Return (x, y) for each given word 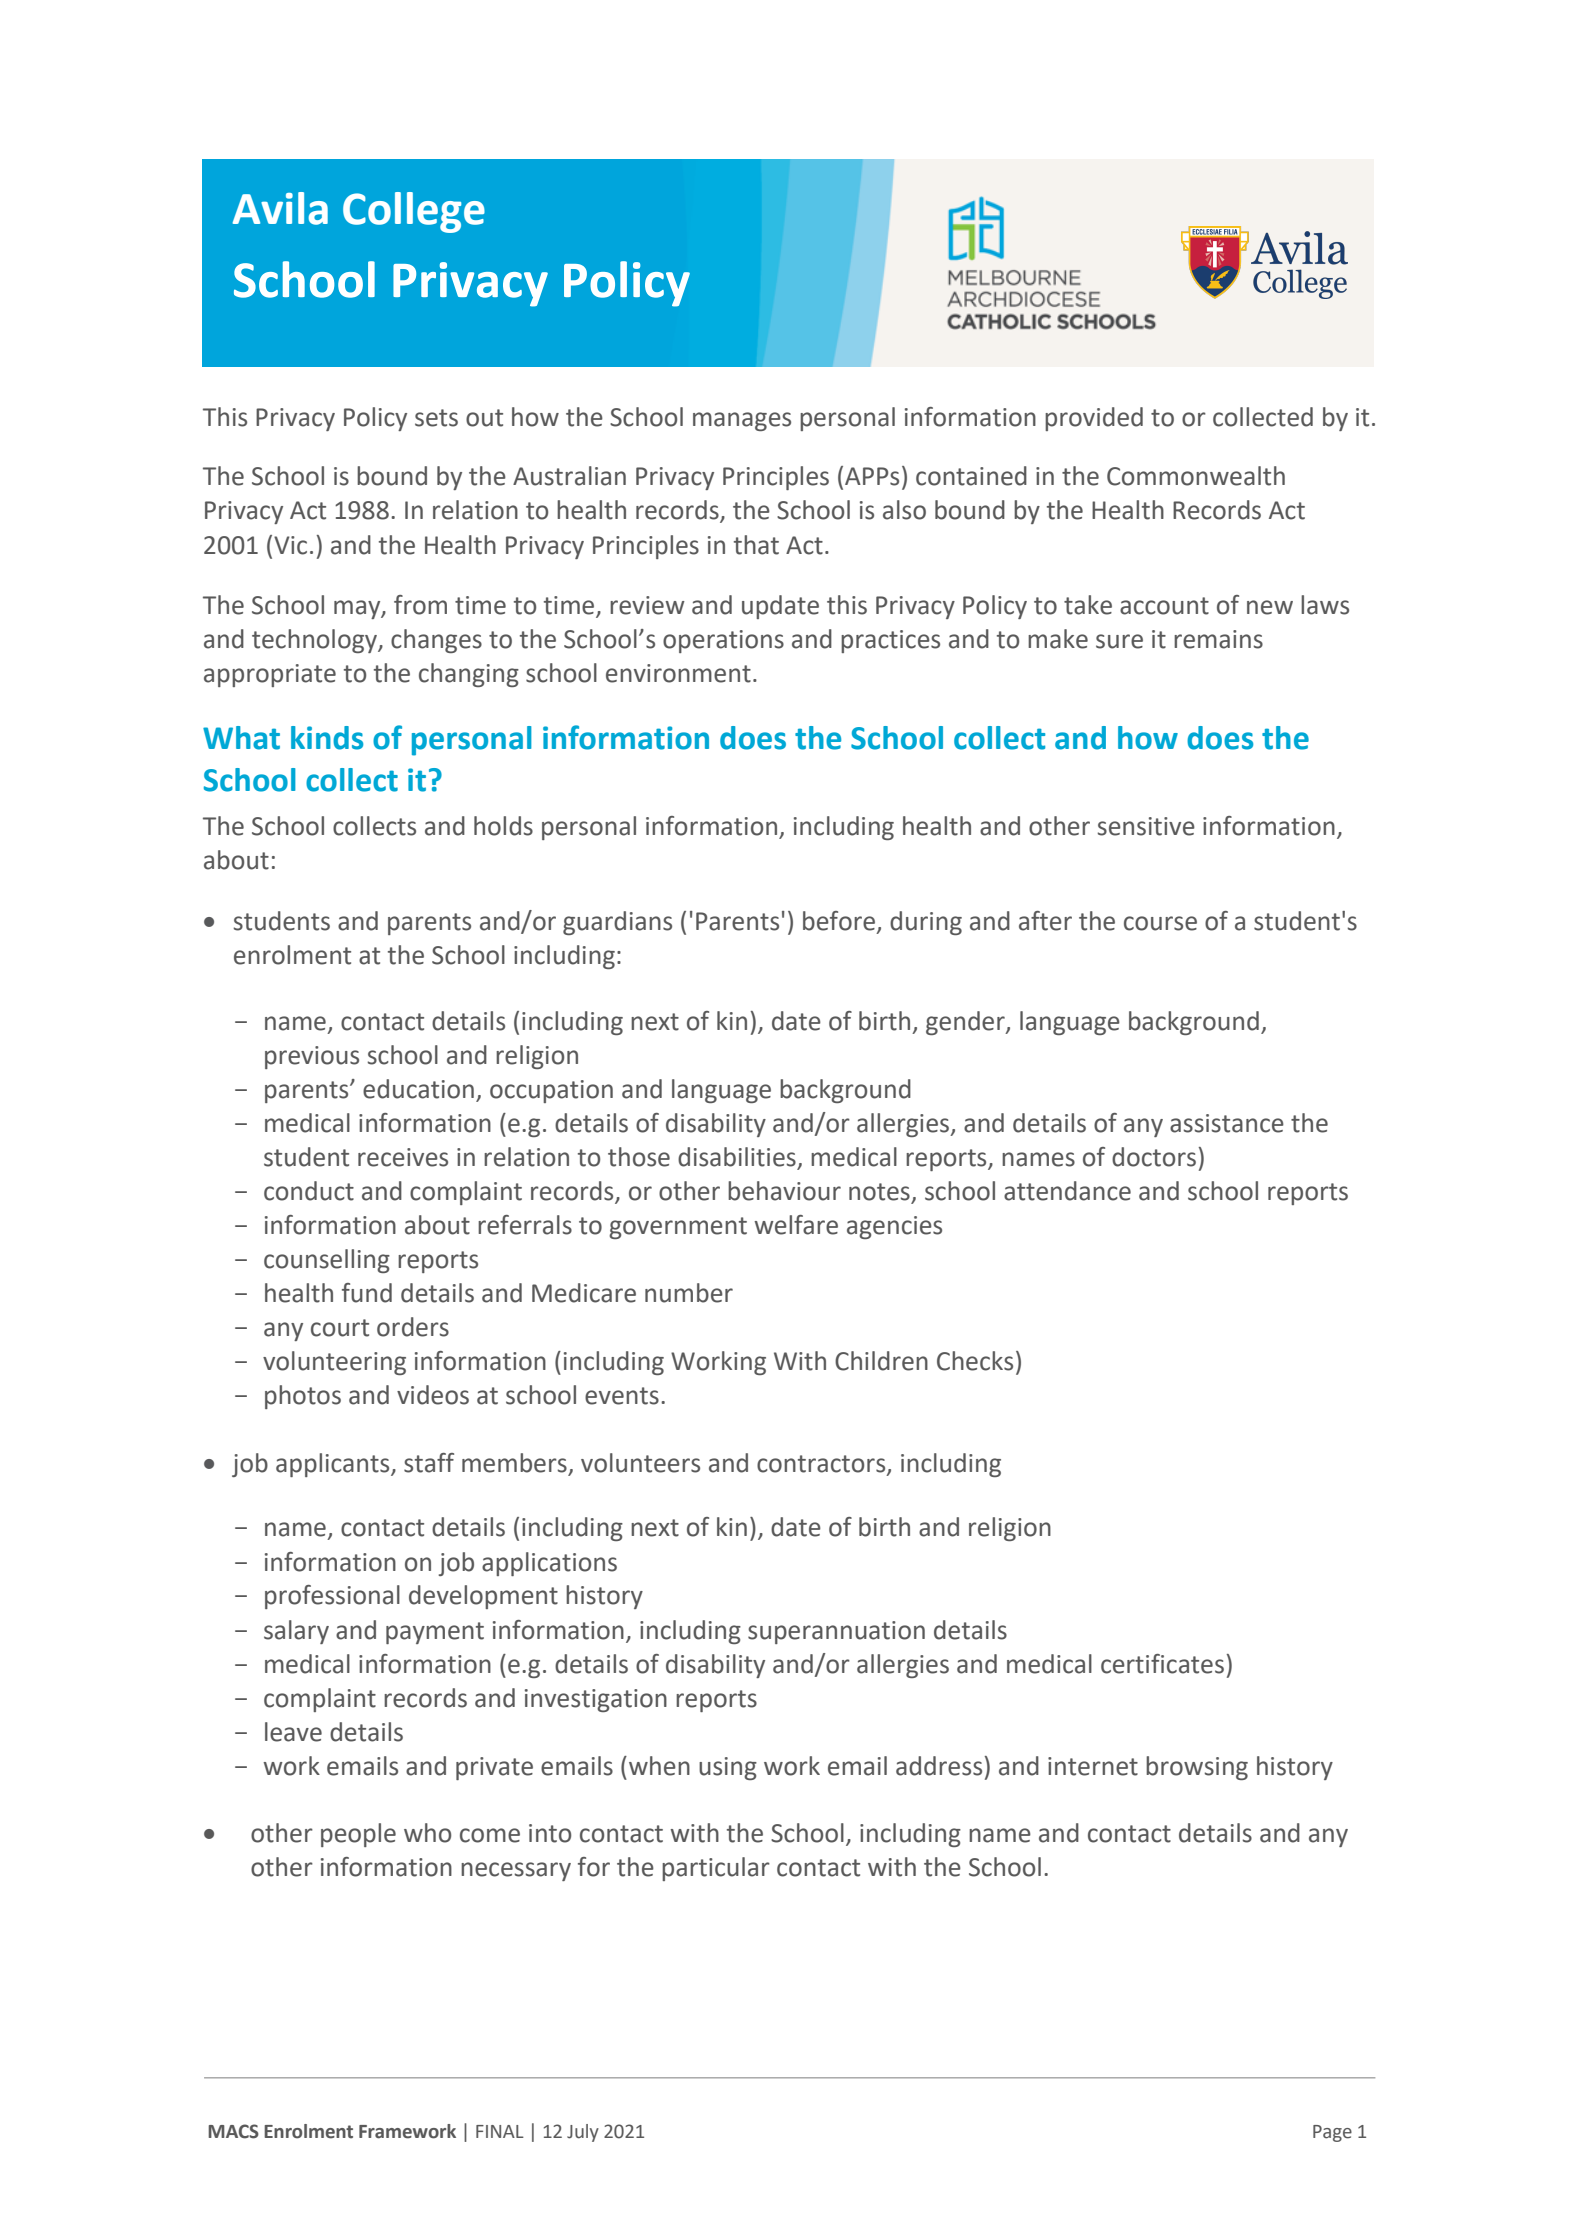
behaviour (784, 1191)
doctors (1154, 1157)
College (414, 212)
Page (1332, 2133)
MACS (233, 2131)
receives (403, 1157)
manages (742, 421)
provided (1094, 419)
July (583, 2133)
